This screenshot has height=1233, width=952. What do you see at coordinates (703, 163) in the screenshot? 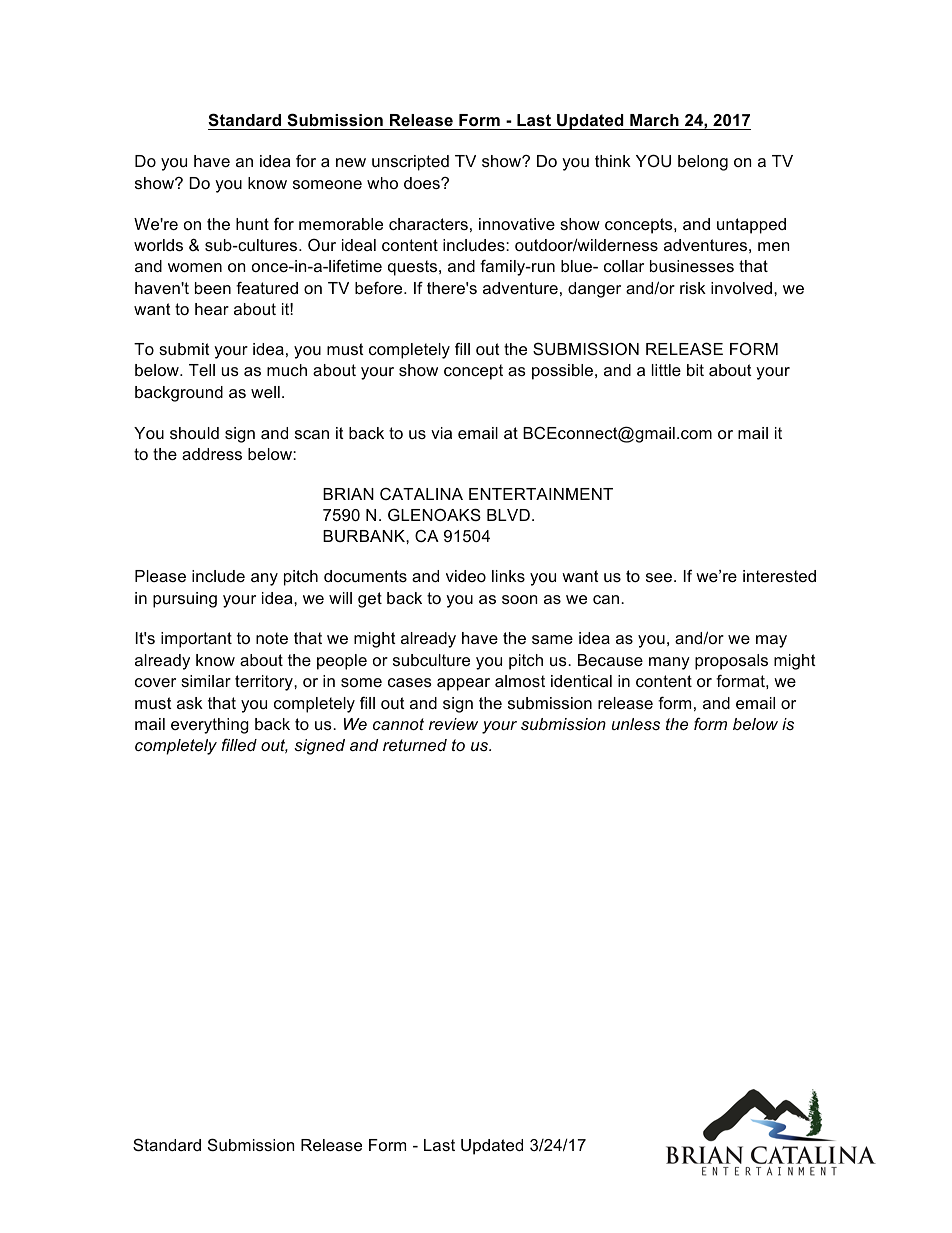
I see `belong` at bounding box center [703, 163].
